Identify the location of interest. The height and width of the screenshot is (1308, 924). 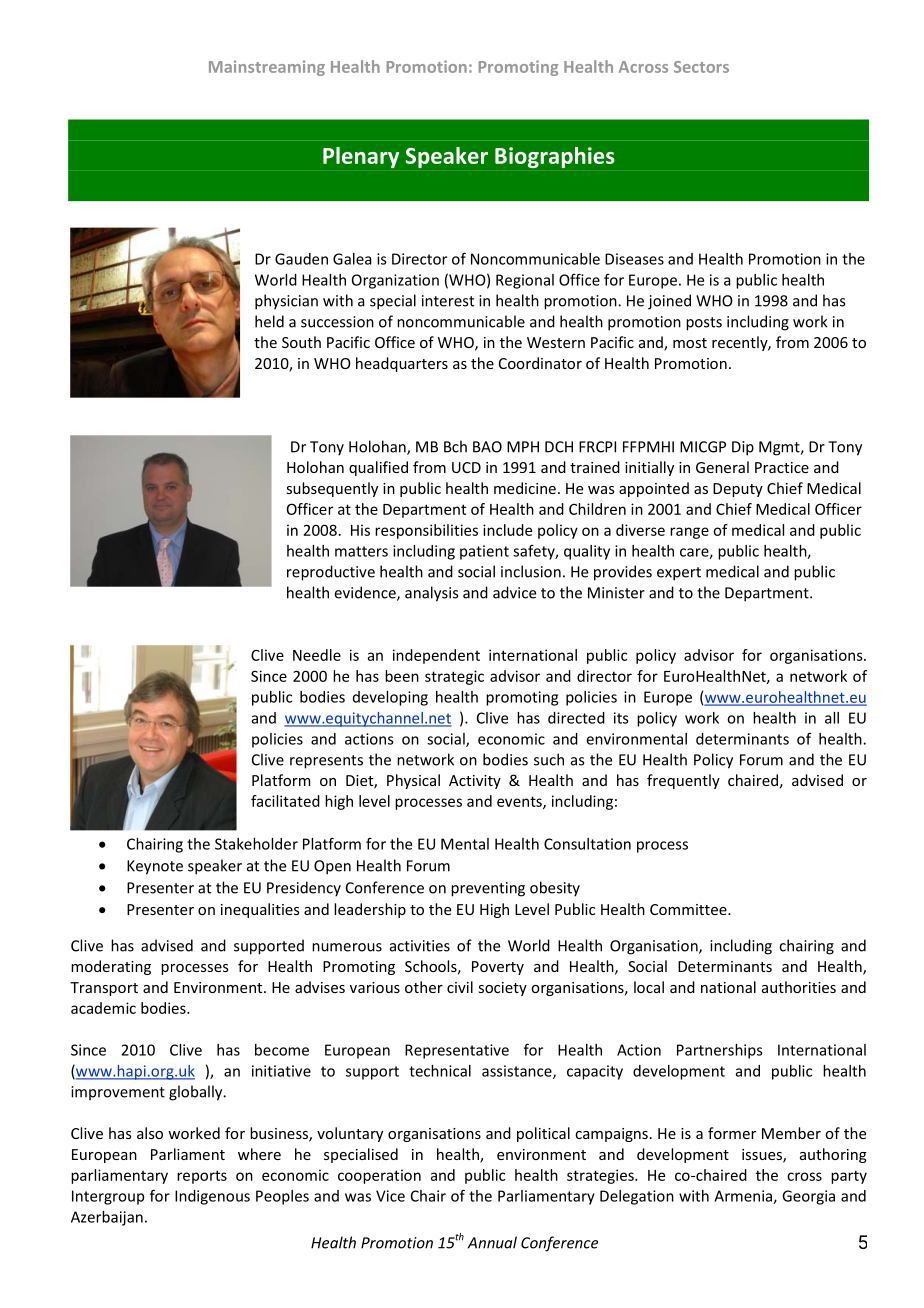
(448, 301).
